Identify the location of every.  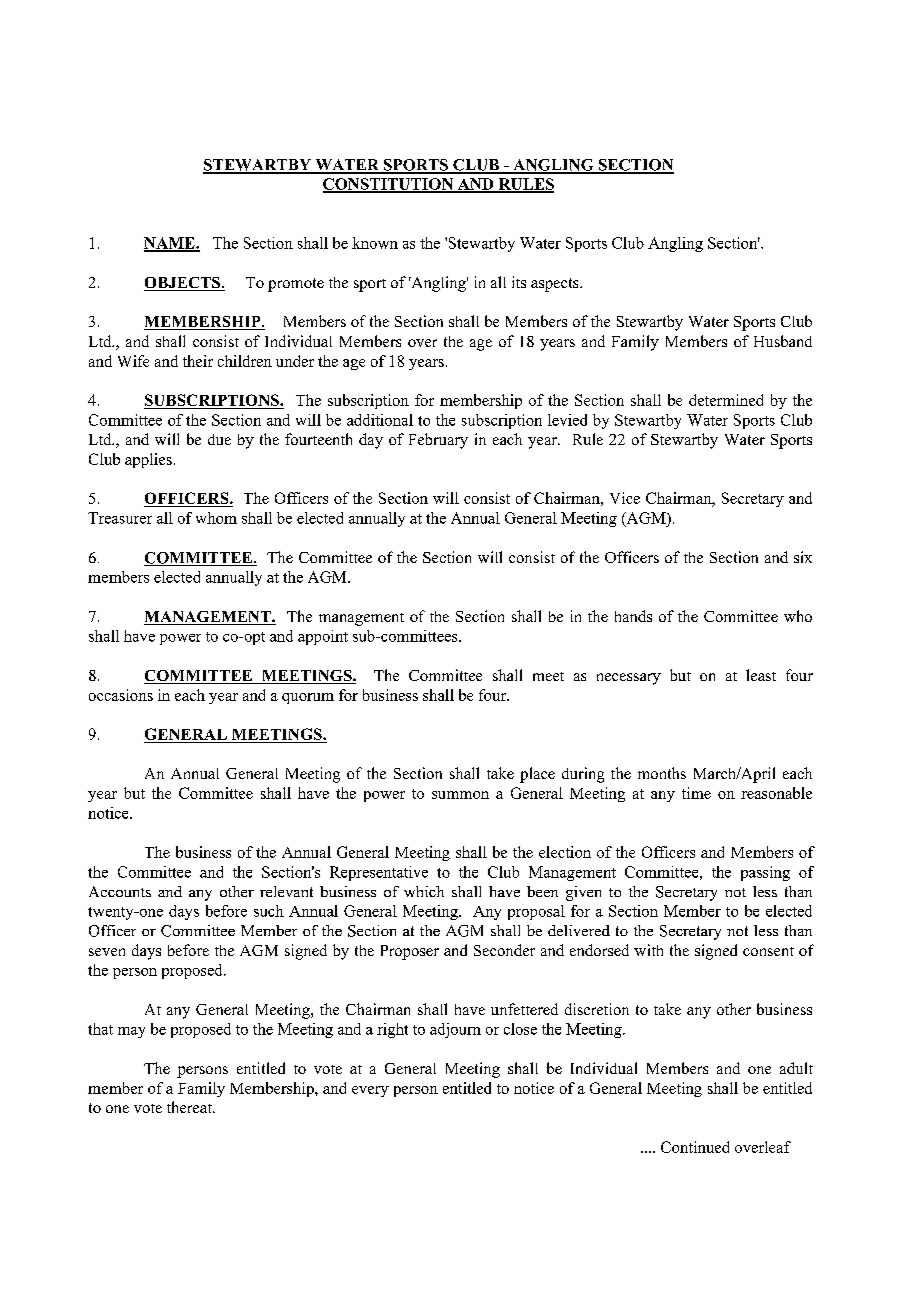
(370, 1091).
